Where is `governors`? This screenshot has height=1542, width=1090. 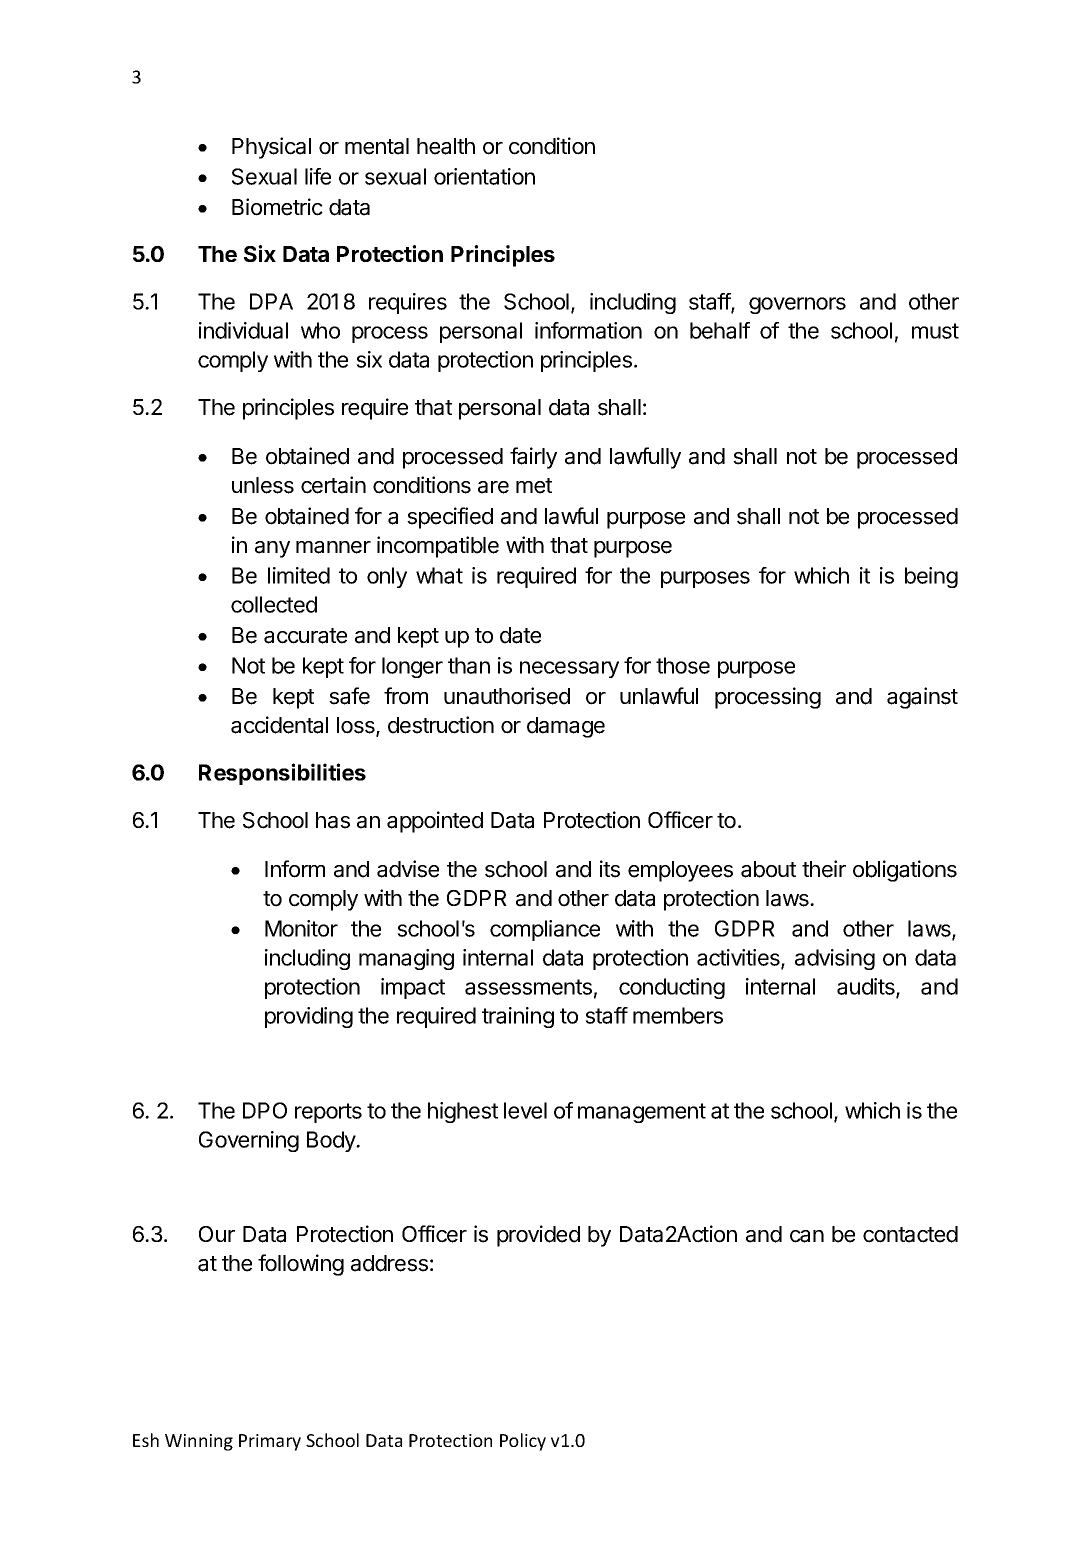 governors is located at coordinates (797, 305).
